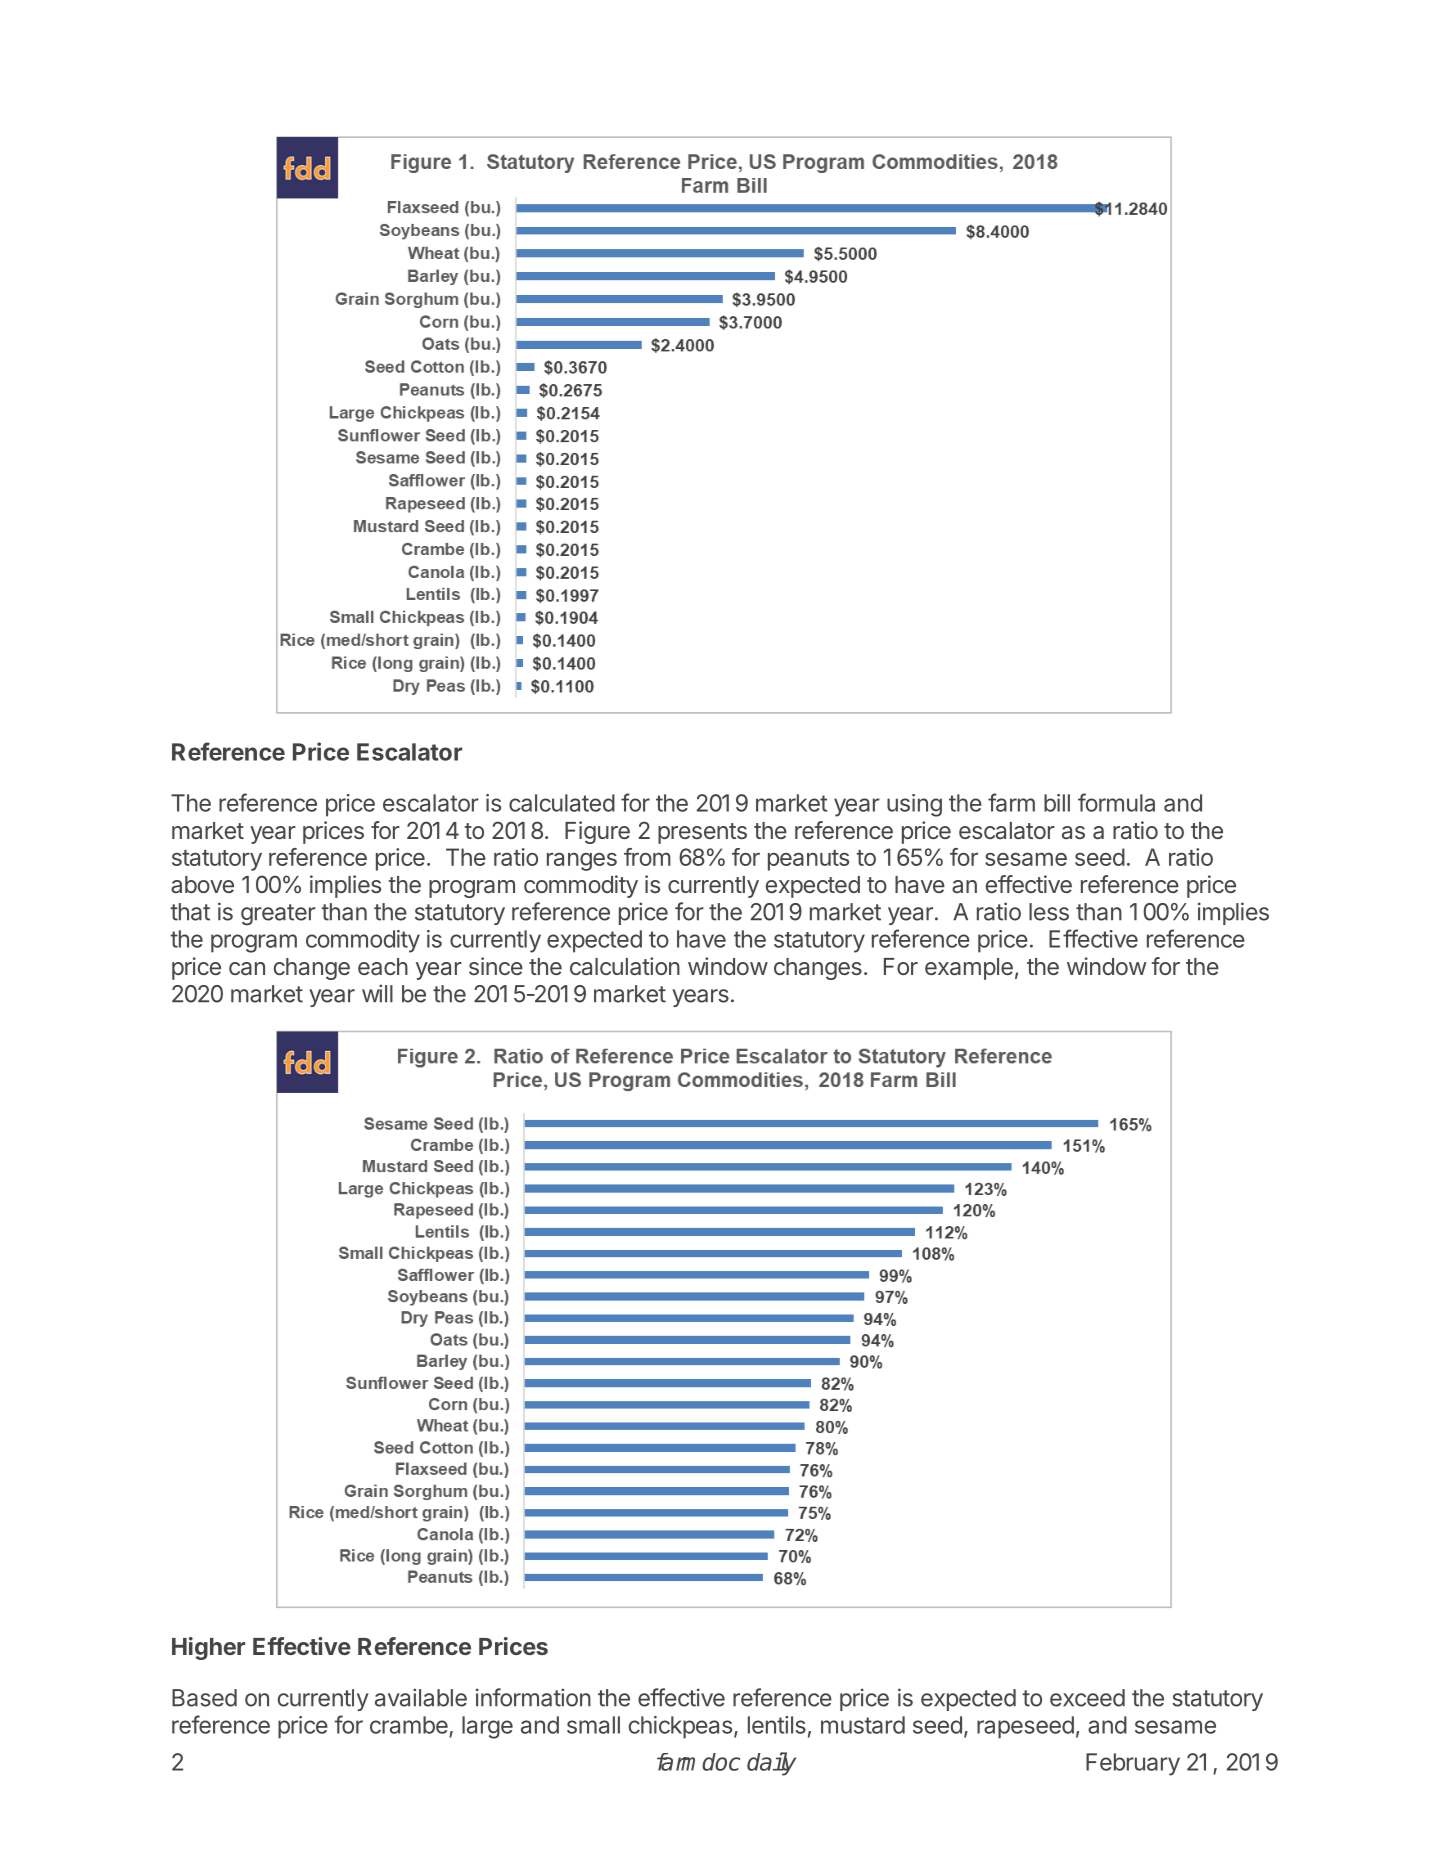  I want to click on chickpeas, so click(680, 1727).
